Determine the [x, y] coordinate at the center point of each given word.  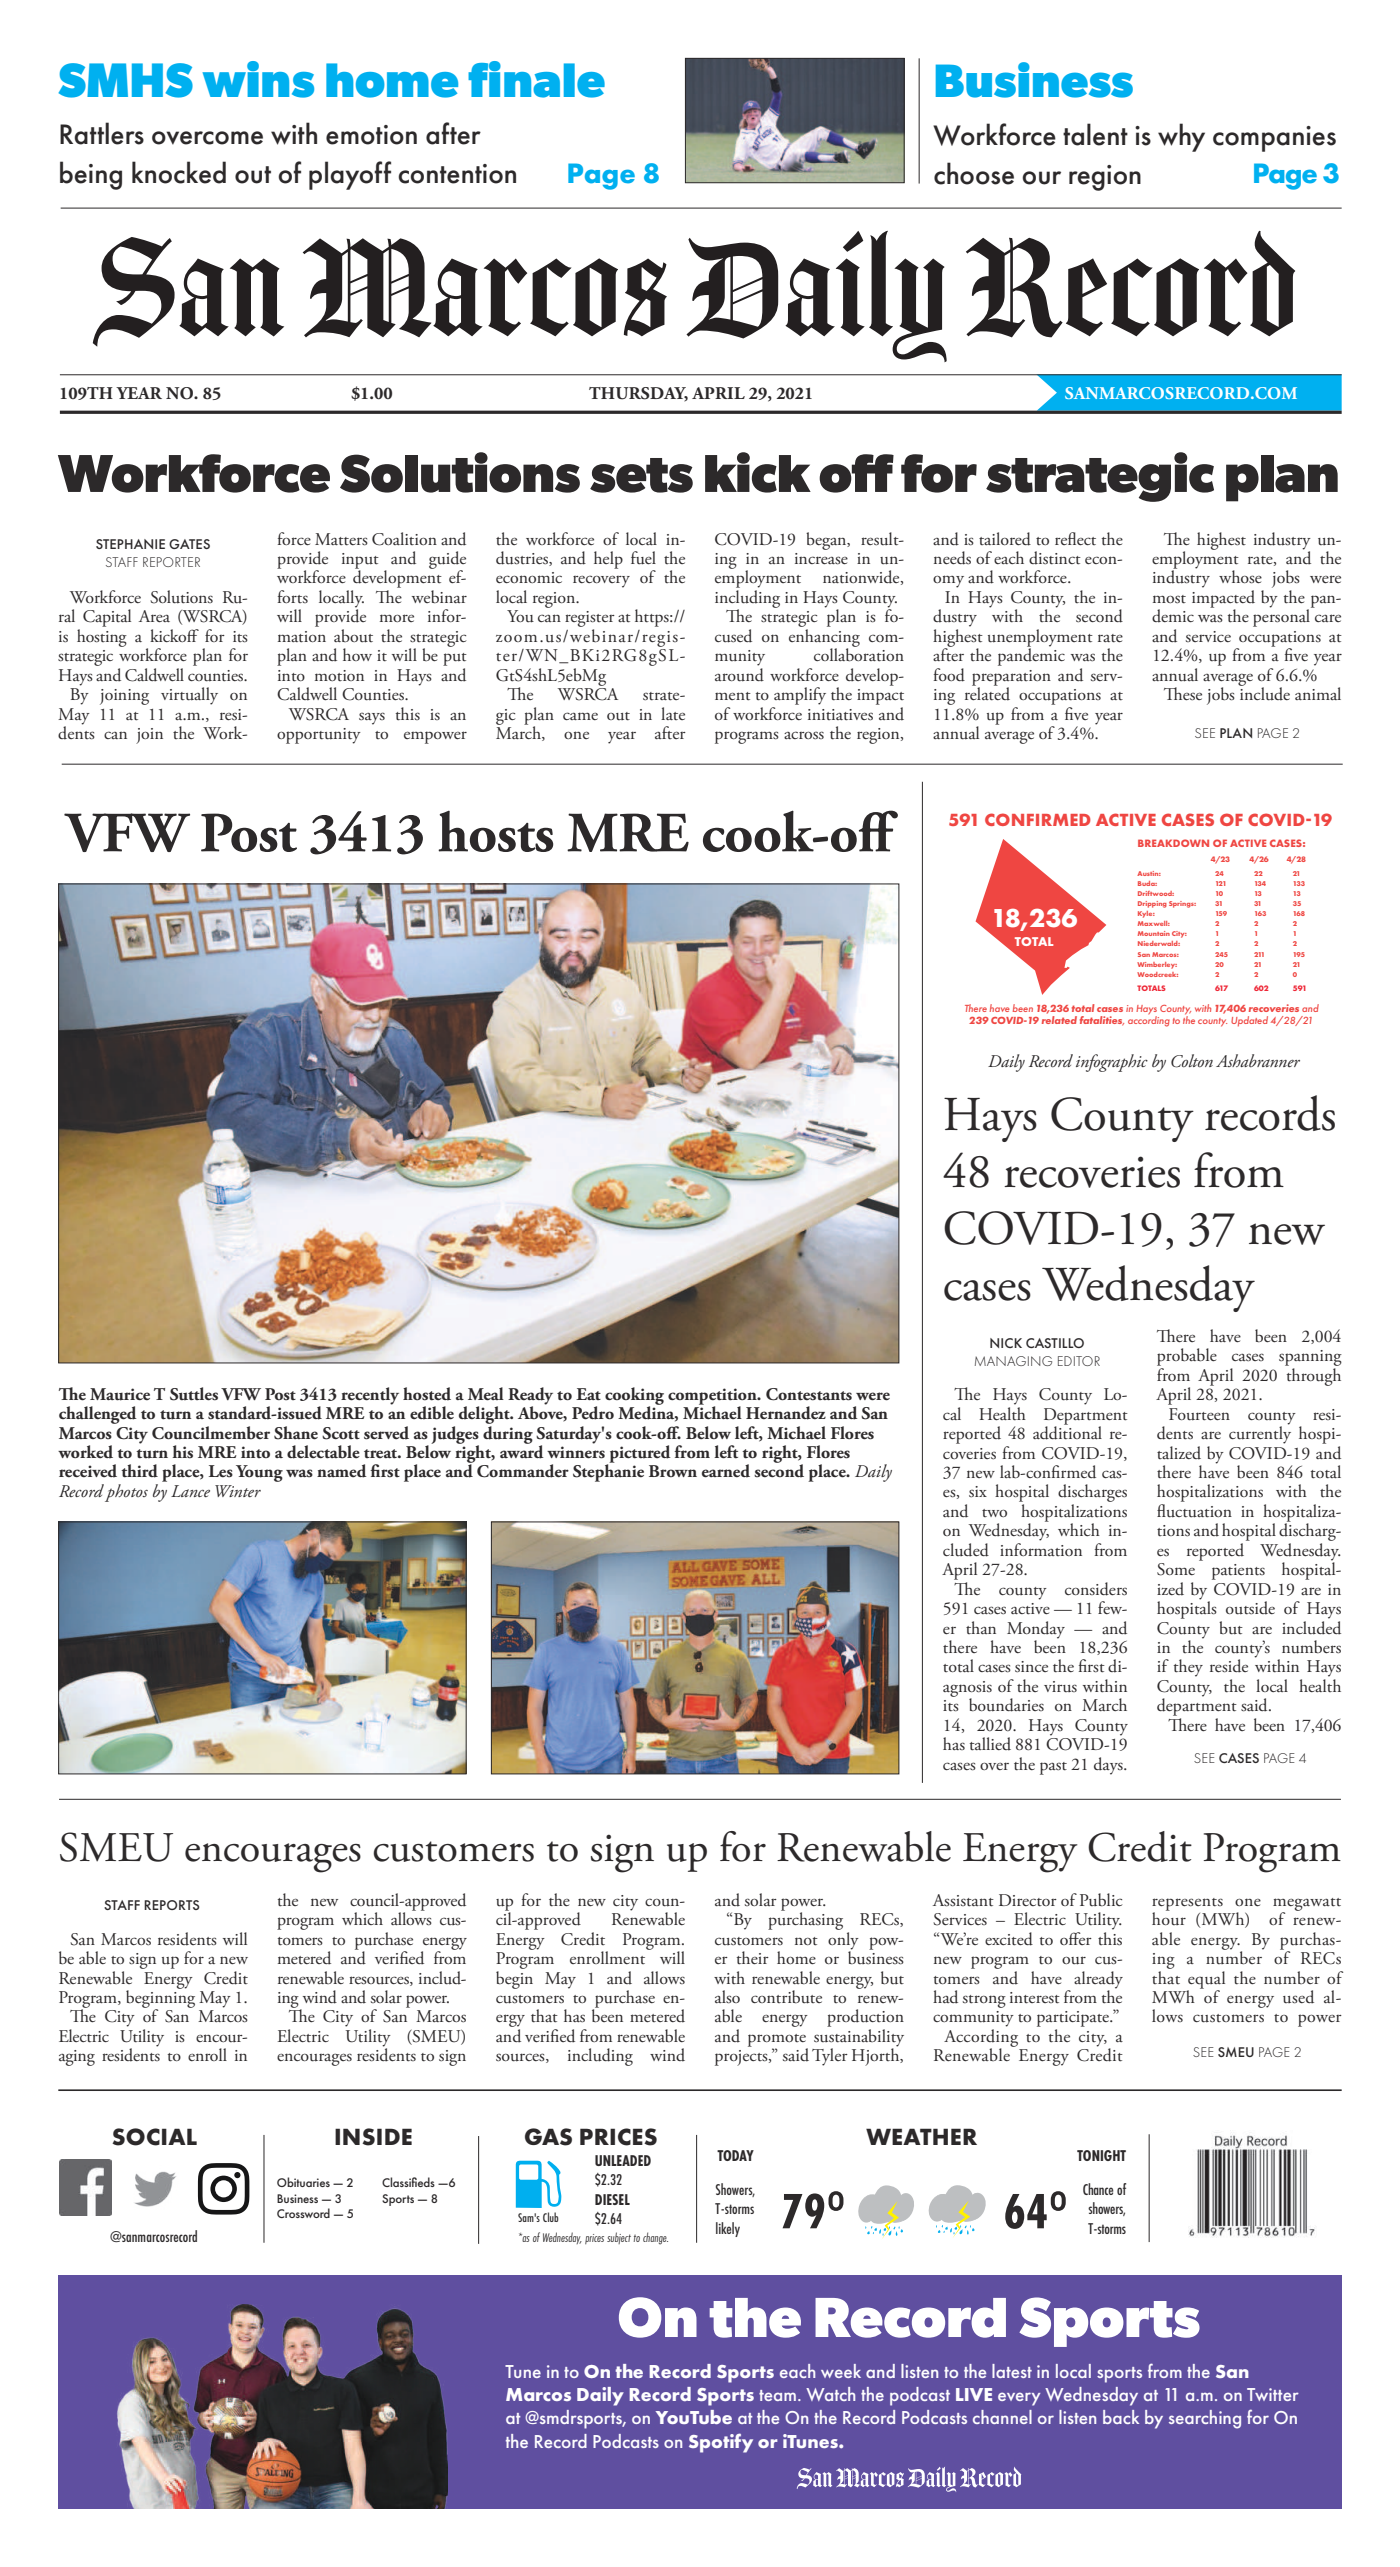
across [804, 735]
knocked [179, 172]
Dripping [1152, 904]
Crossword [303, 2213]
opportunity [319, 736]
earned [726, 1471]
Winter [238, 1491]
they [1188, 1668]
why [1181, 137]
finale [536, 79]
